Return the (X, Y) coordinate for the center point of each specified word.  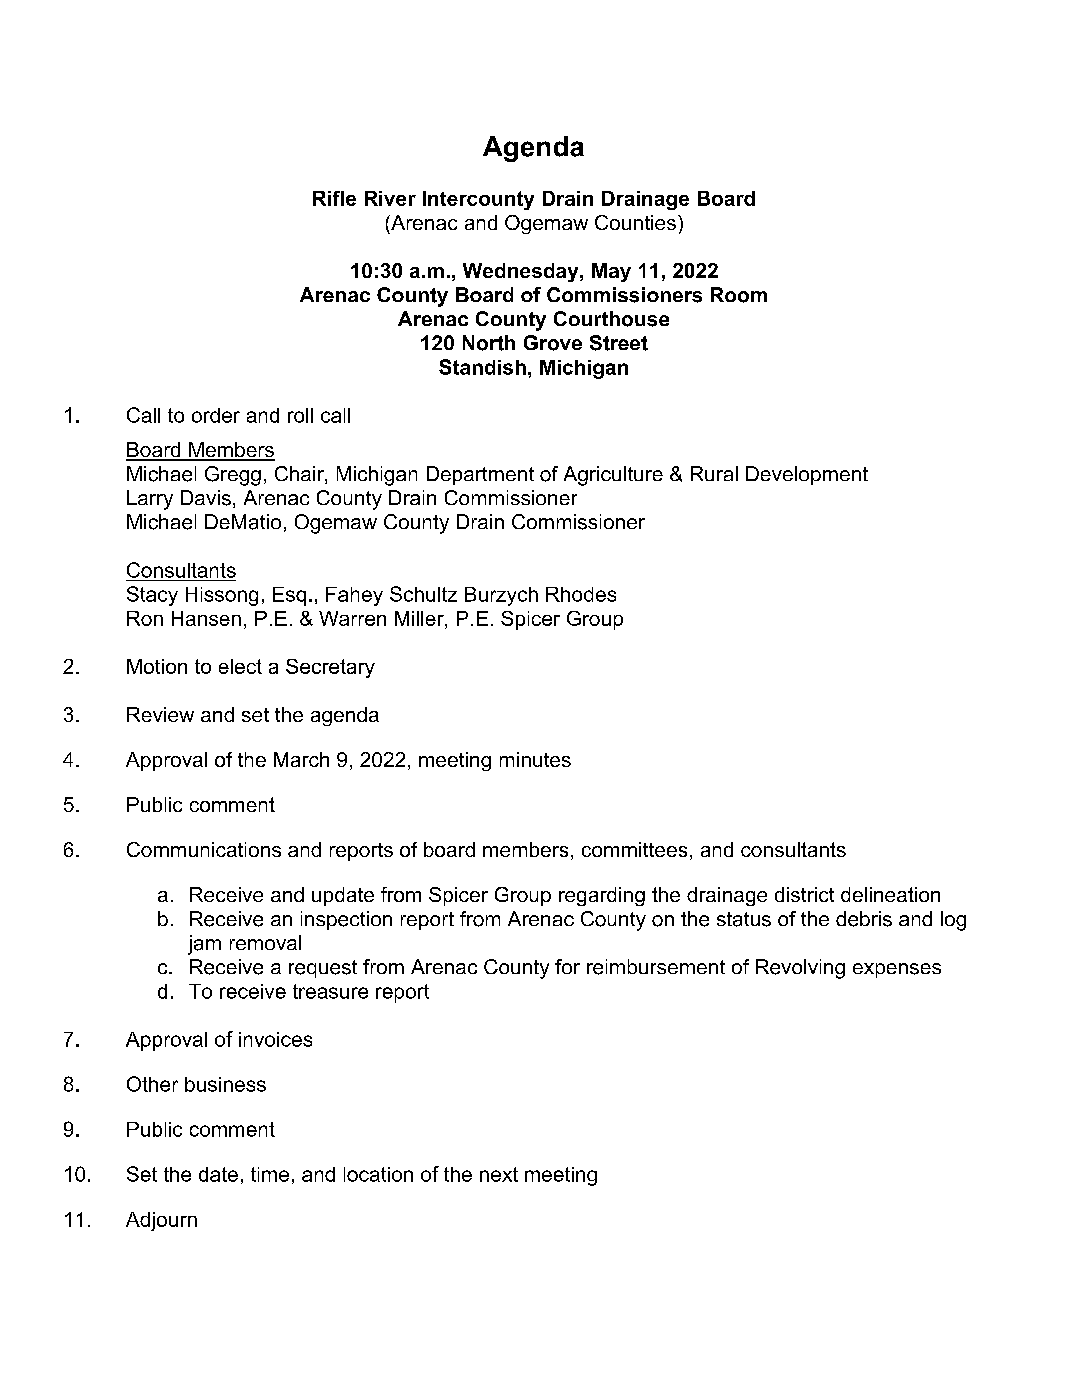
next (499, 1174)
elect (240, 666)
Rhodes (581, 594)
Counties (635, 222)
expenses (897, 970)
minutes (535, 759)
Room (739, 295)
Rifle (334, 198)
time (270, 1174)
